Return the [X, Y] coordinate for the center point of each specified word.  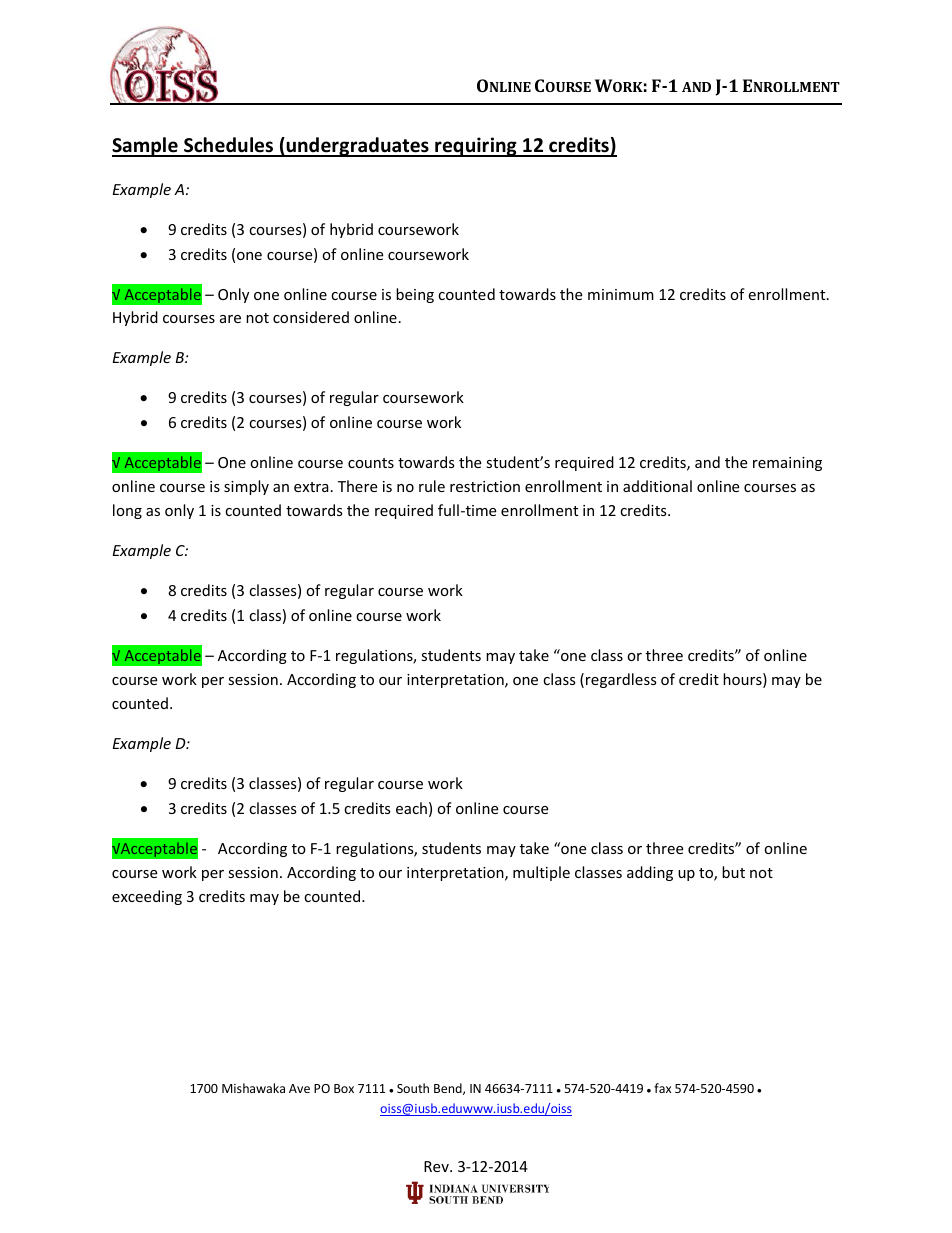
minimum [621, 294]
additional [657, 486]
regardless [621, 680]
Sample [146, 147]
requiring [476, 147]
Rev [437, 1166]
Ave [299, 1088]
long [127, 511]
